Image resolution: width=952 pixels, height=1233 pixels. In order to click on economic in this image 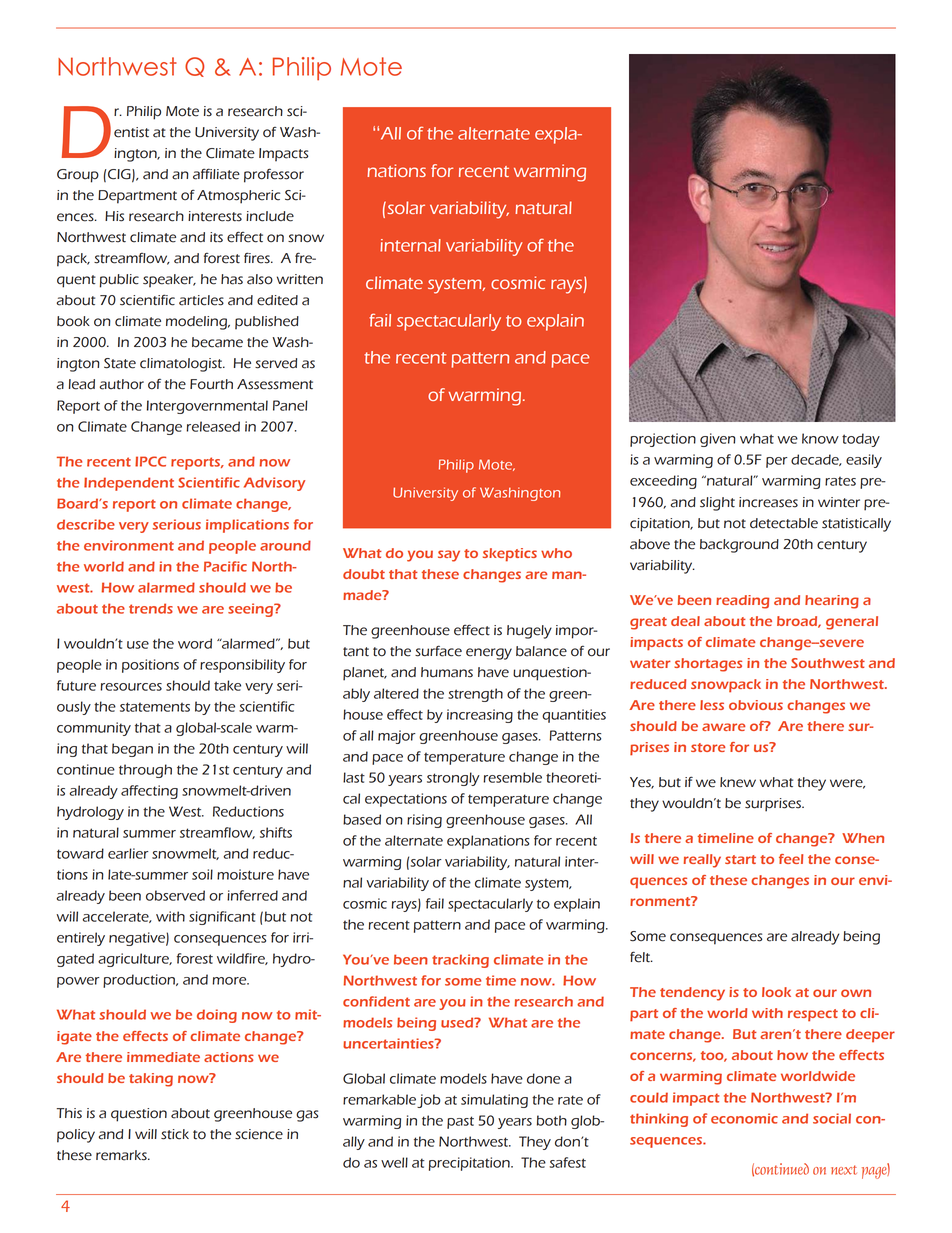, I will do `click(744, 1118)`.
